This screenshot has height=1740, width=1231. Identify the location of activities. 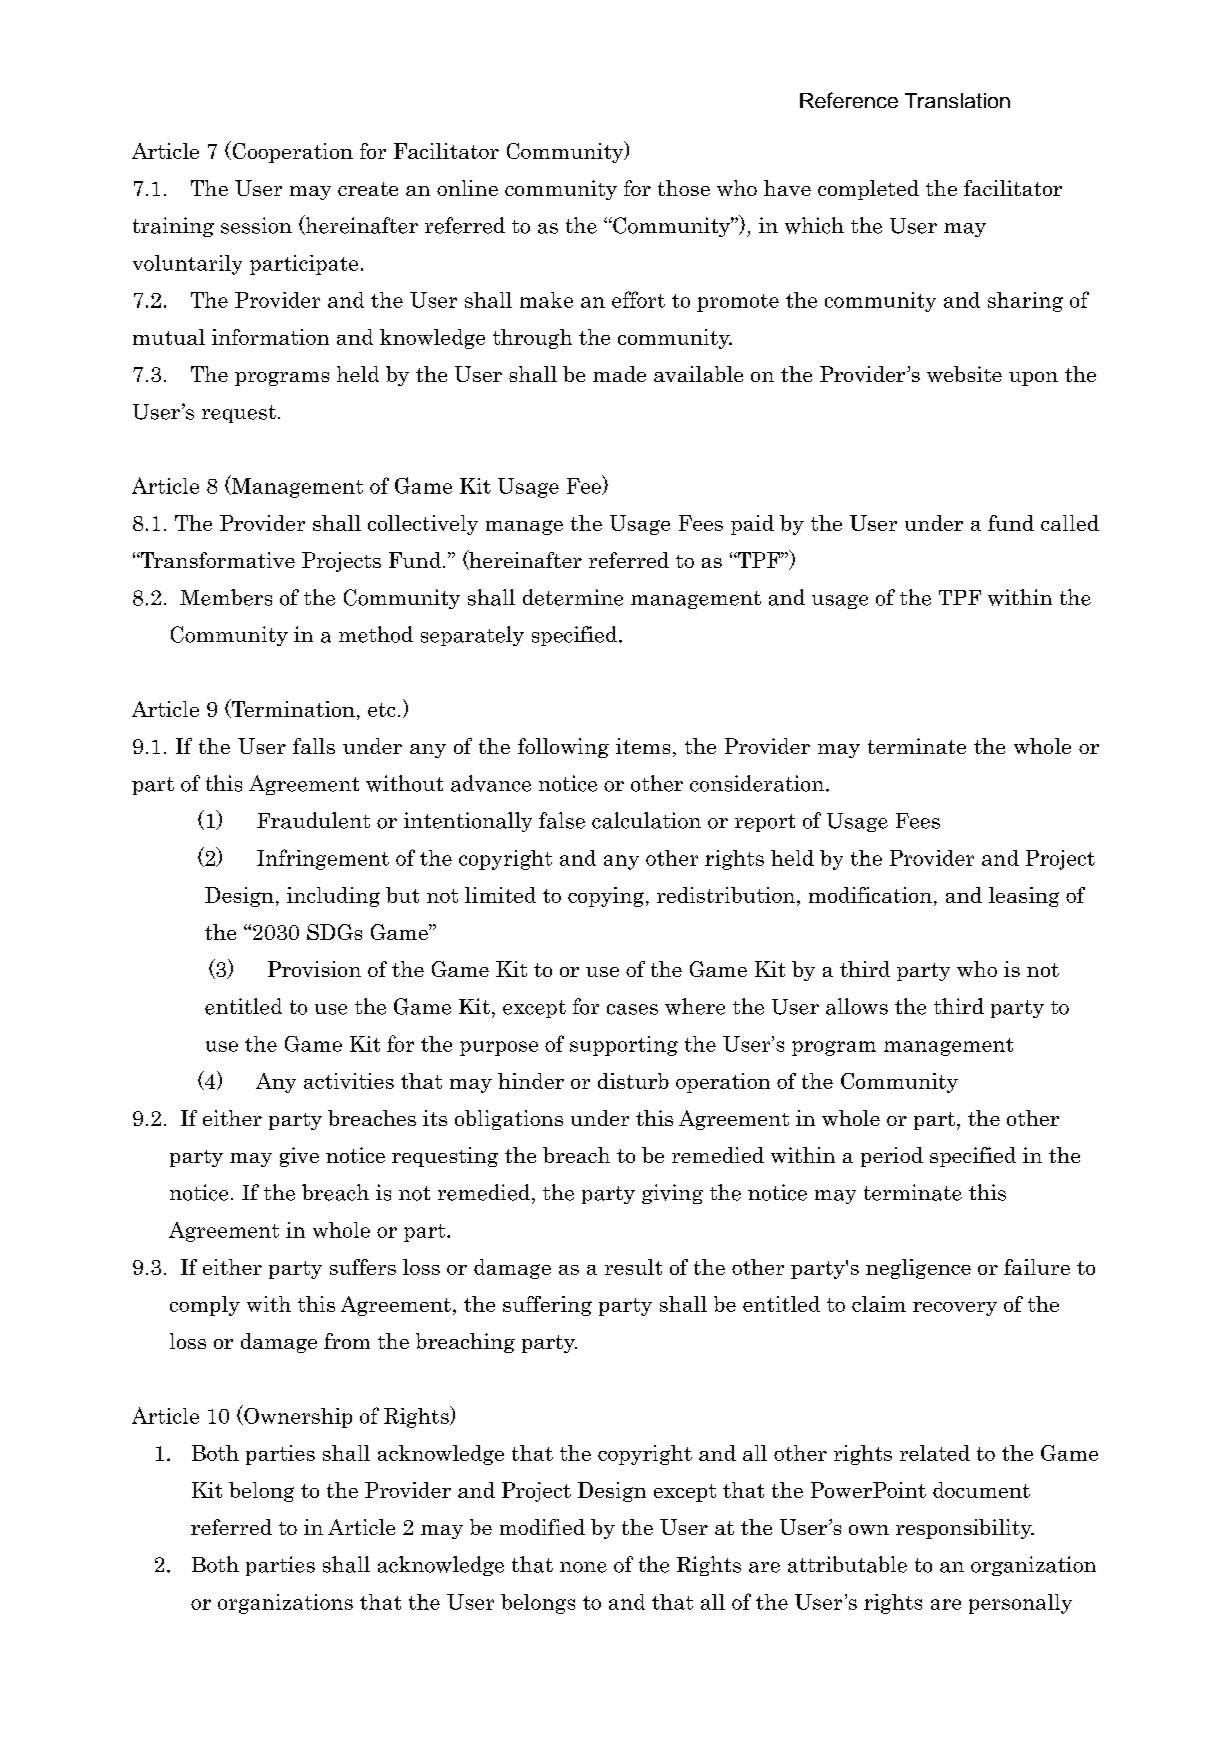
(349, 1081).
